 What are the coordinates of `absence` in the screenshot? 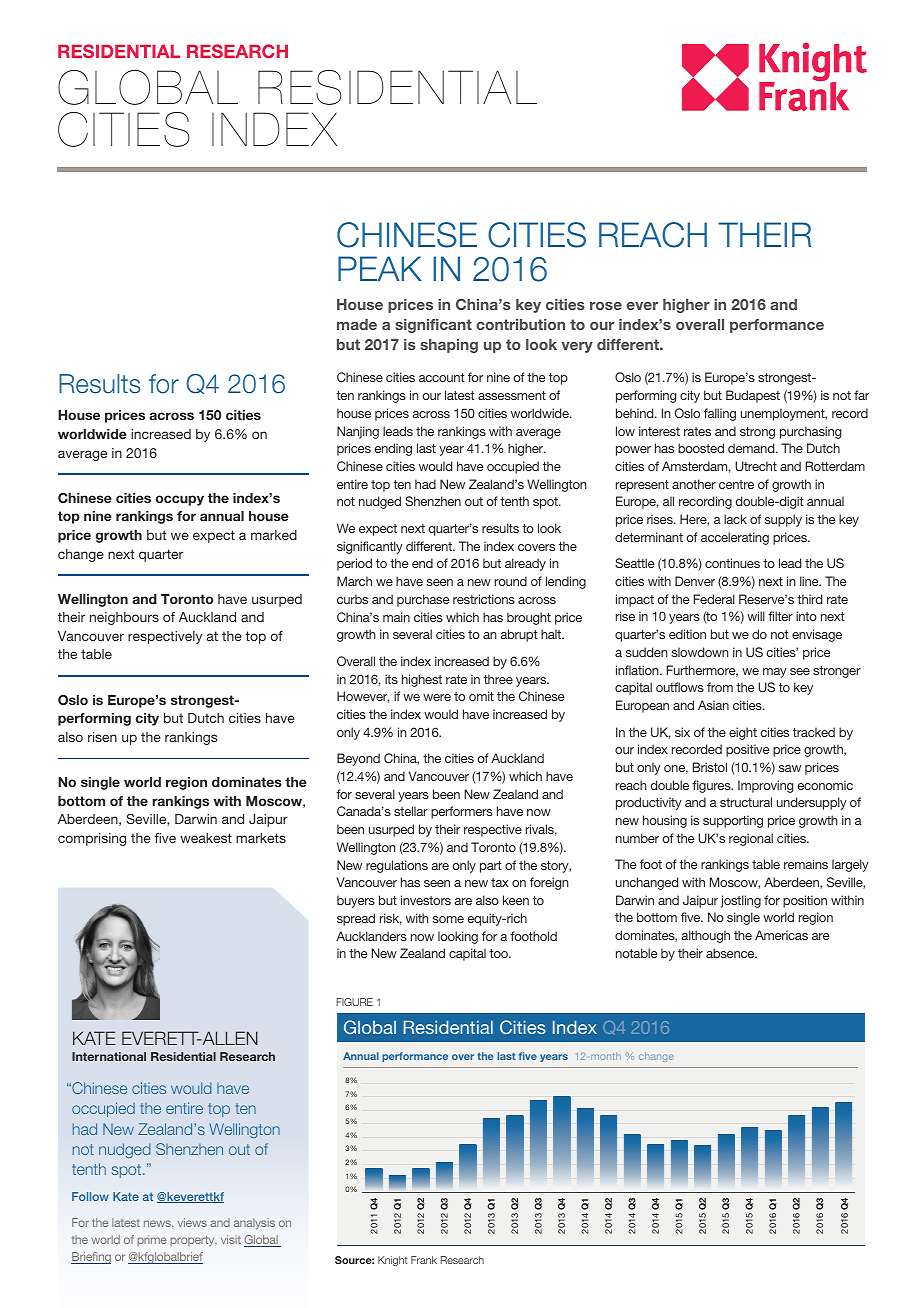 It's located at (731, 953).
